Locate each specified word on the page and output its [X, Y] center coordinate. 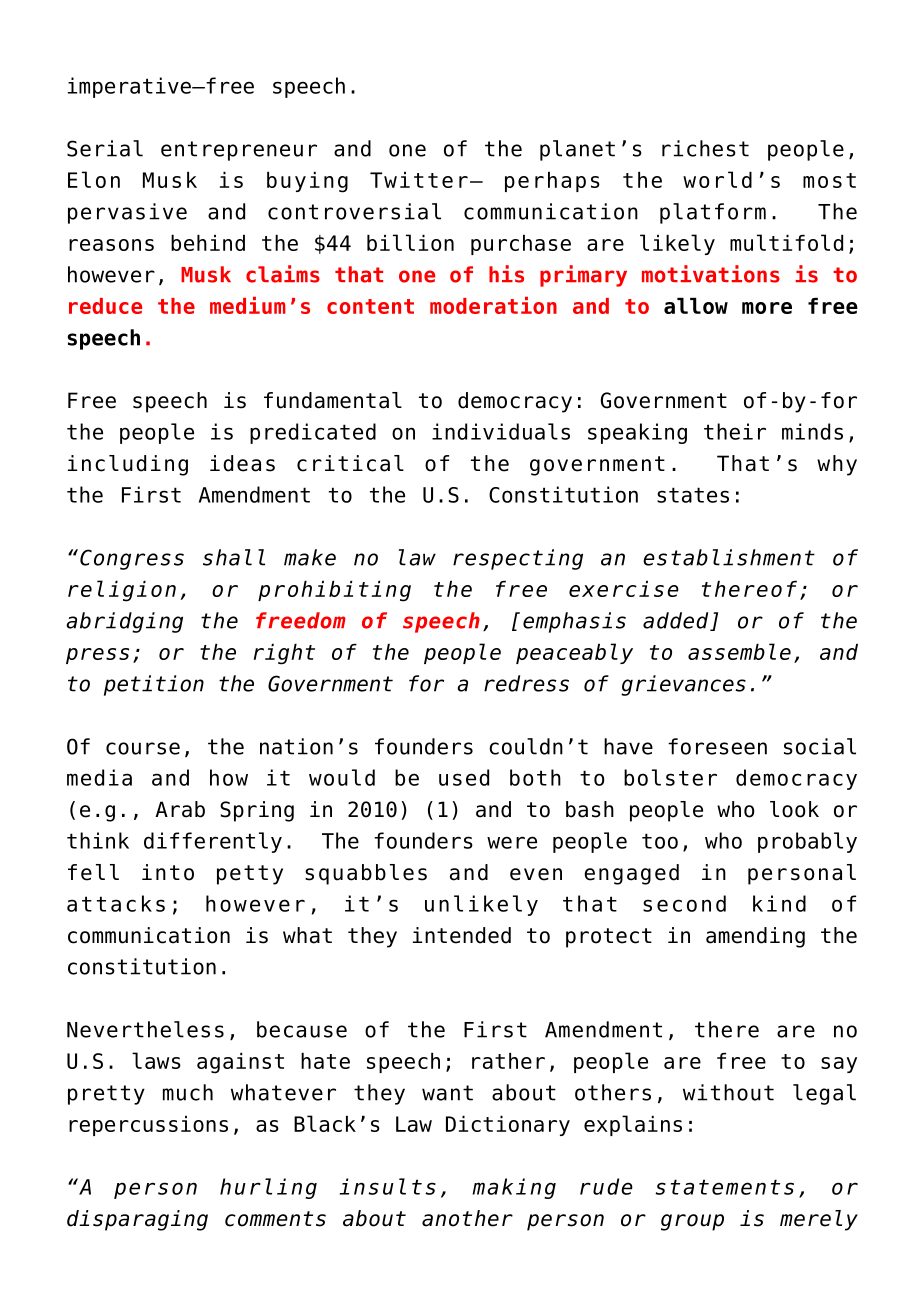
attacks [116, 903]
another [467, 1218]
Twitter [419, 180]
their [735, 431]
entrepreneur [239, 151]
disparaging [137, 1220]
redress [526, 683]
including [128, 465]
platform [713, 213]
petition [154, 685]
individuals [501, 431]
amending [755, 937]
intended [462, 935]
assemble [739, 651]
